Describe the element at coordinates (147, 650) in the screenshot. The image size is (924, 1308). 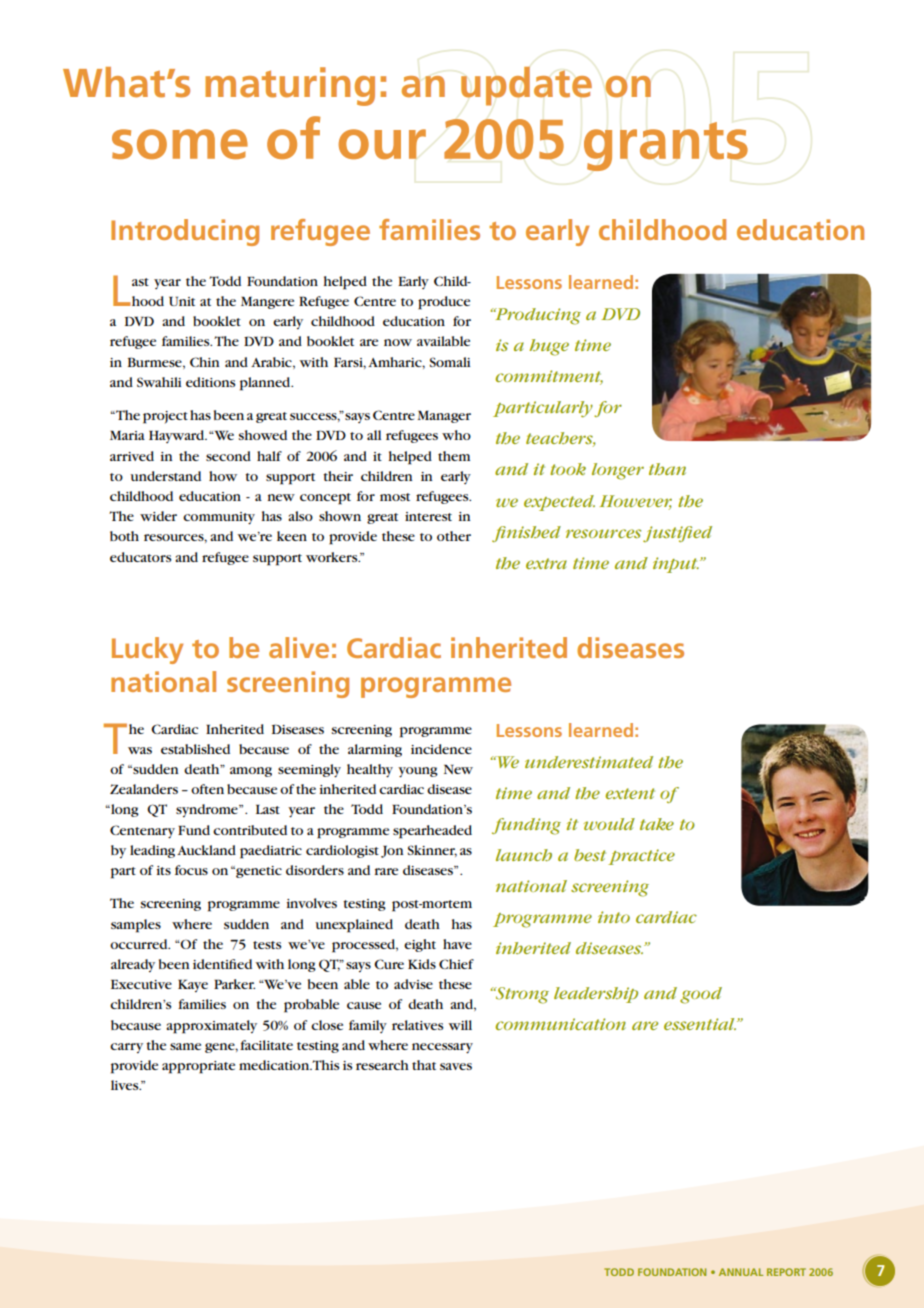
I see `Lucky` at that location.
